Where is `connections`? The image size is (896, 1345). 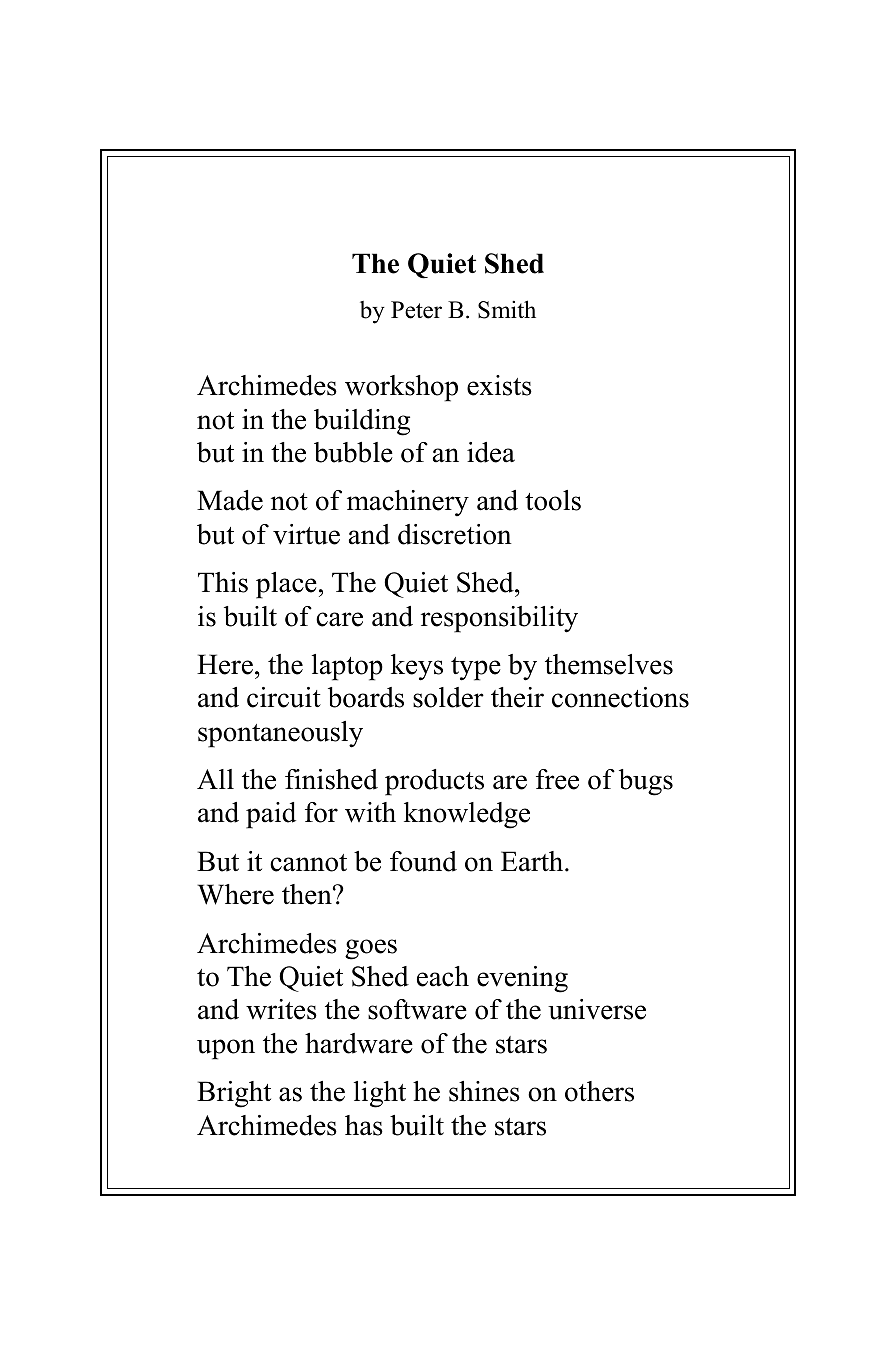
connections is located at coordinates (620, 697).
